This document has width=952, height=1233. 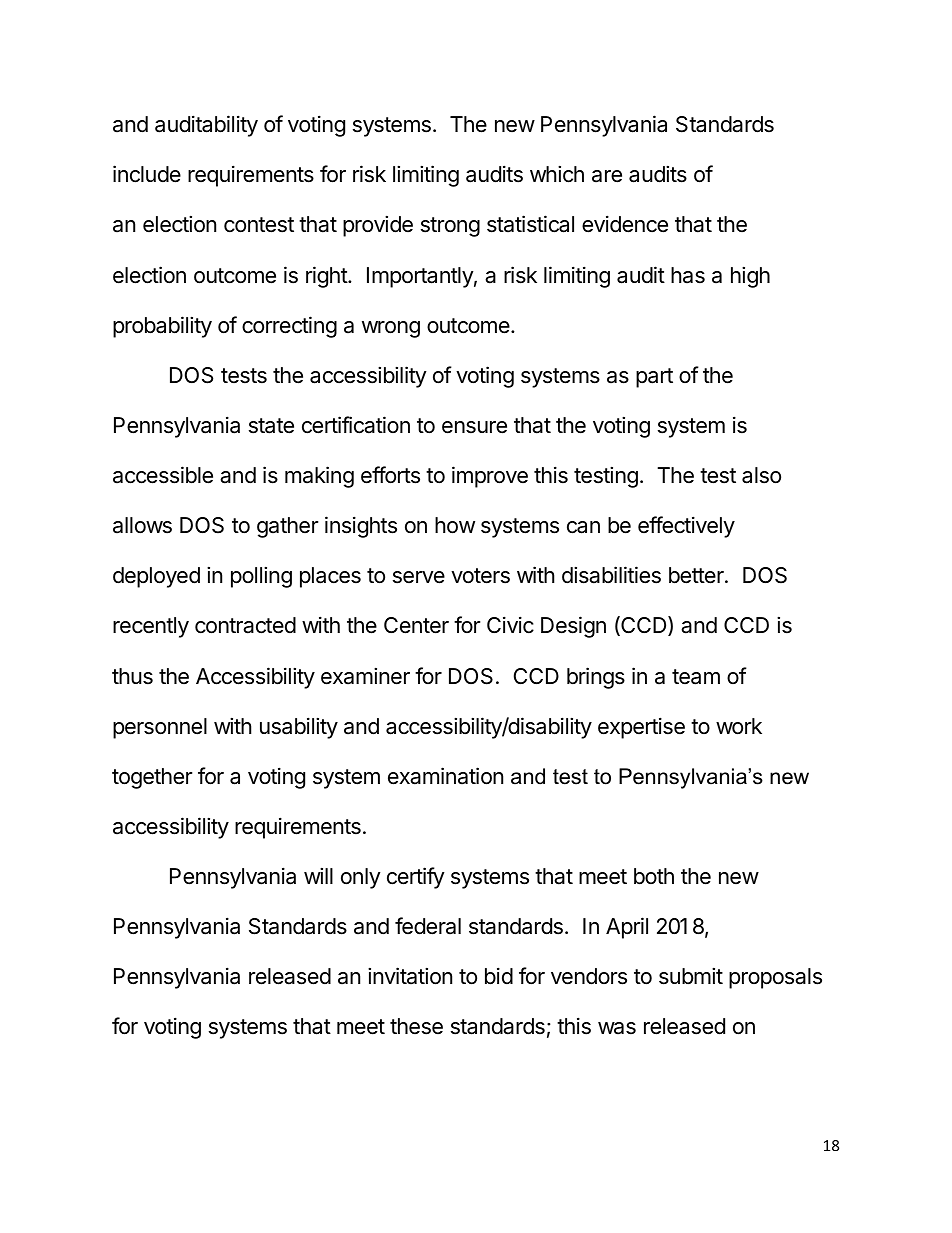 What do you see at coordinates (474, 427) in the document?
I see `ensure` at bounding box center [474, 427].
